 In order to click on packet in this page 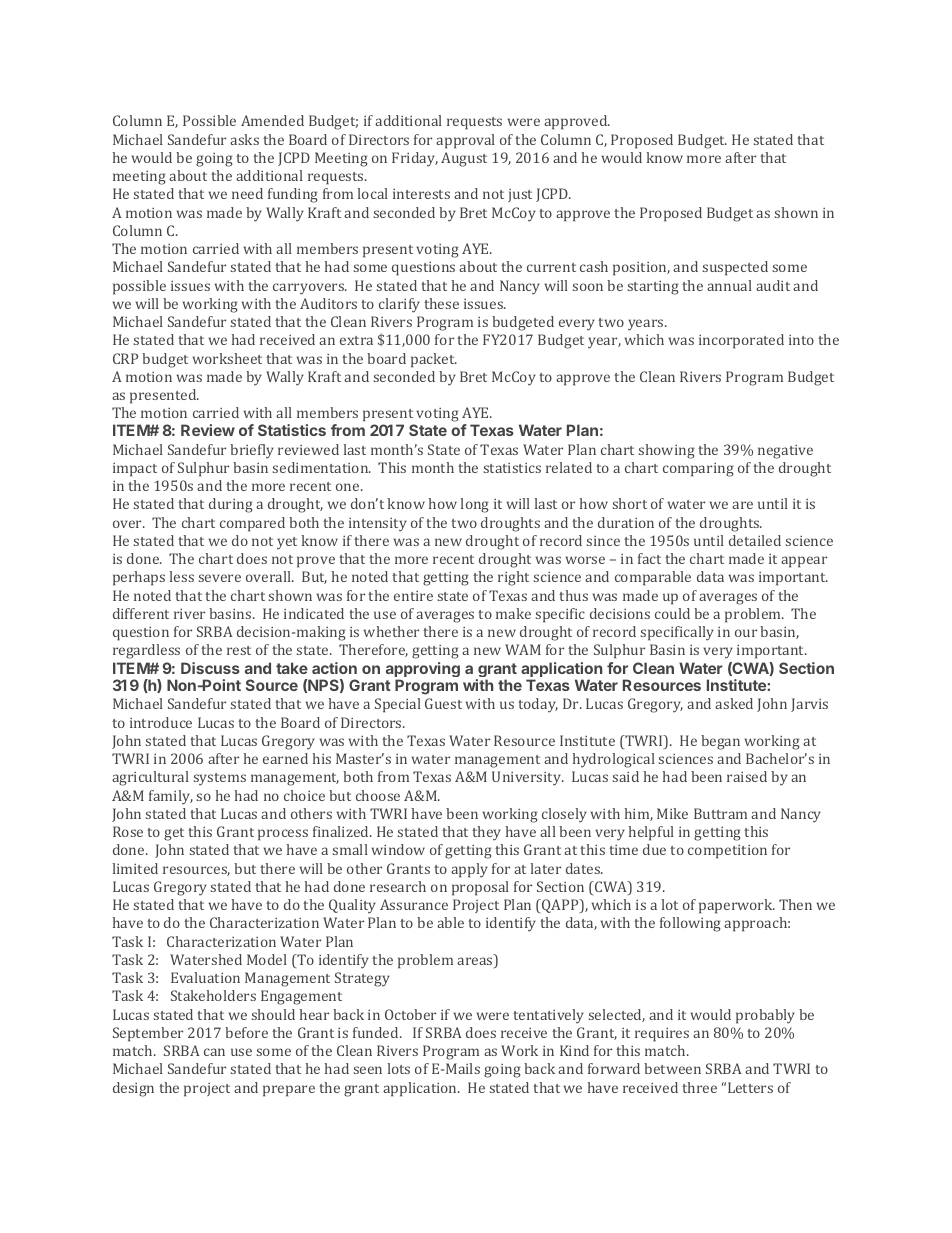, I will do `click(434, 360)`.
